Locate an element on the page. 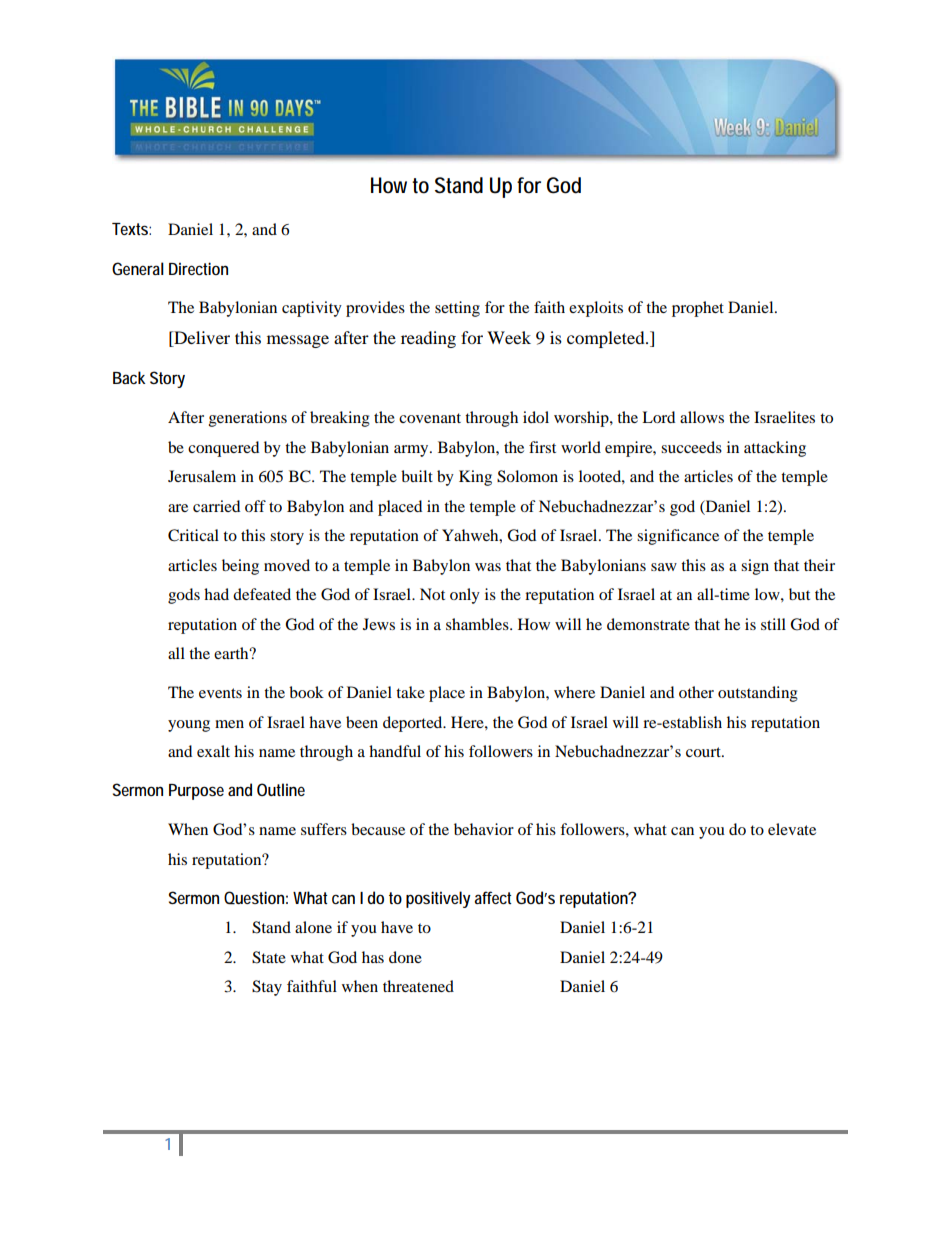 The height and width of the page is (1233, 952). threatened is located at coordinates (418, 986).
